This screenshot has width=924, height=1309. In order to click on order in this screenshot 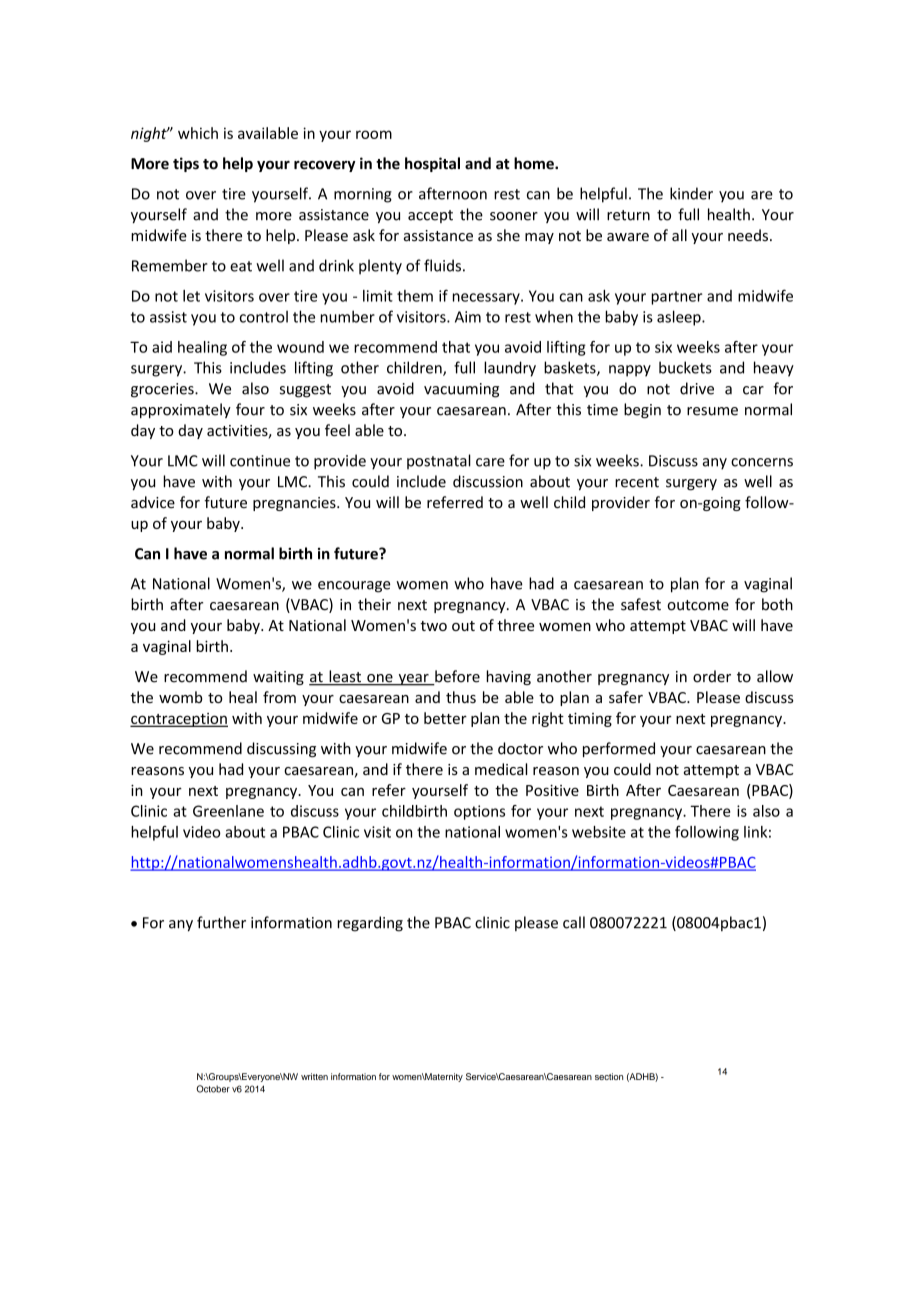, I will do `click(712, 676)`.
